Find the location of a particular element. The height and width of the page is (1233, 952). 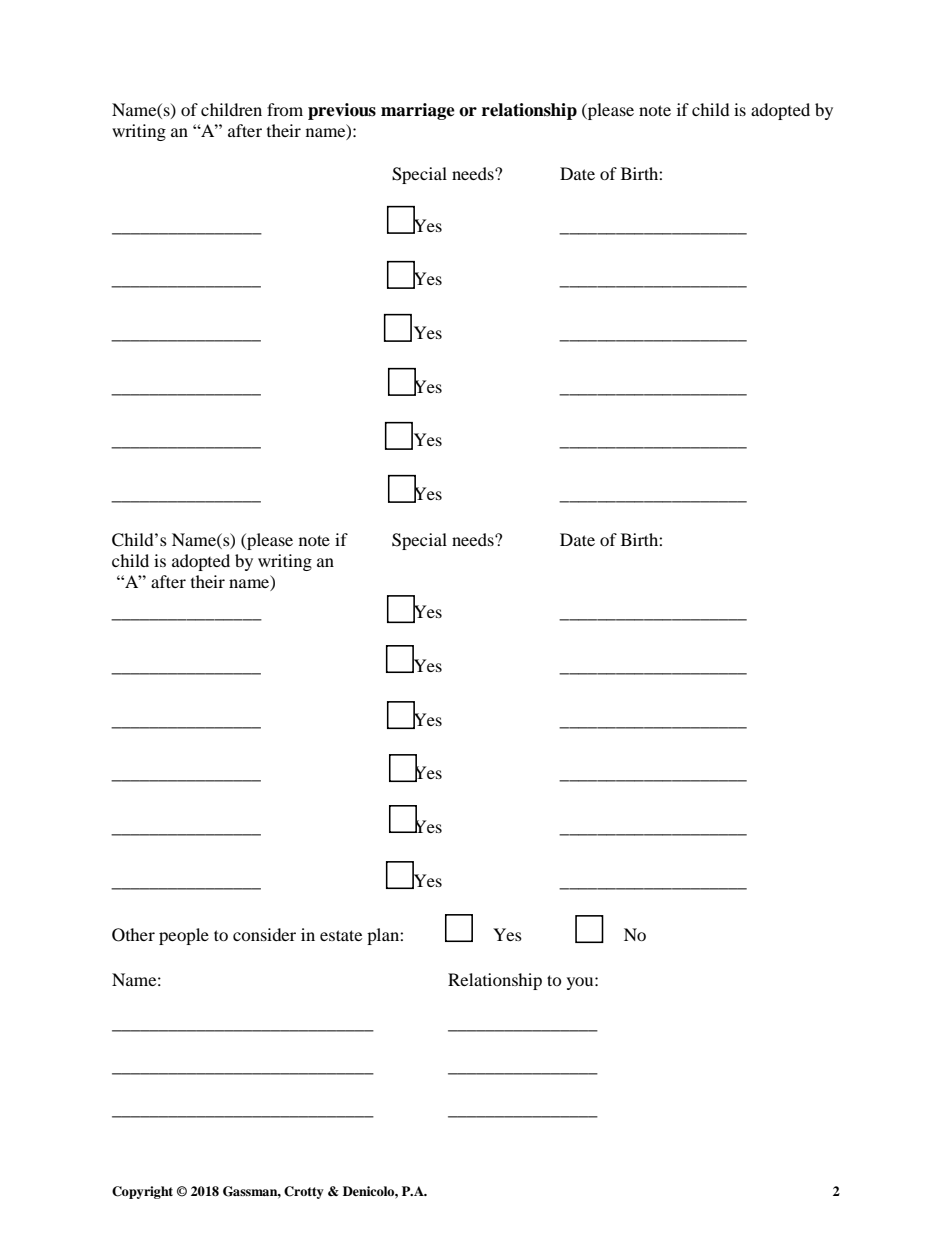

consider is located at coordinates (264, 934).
